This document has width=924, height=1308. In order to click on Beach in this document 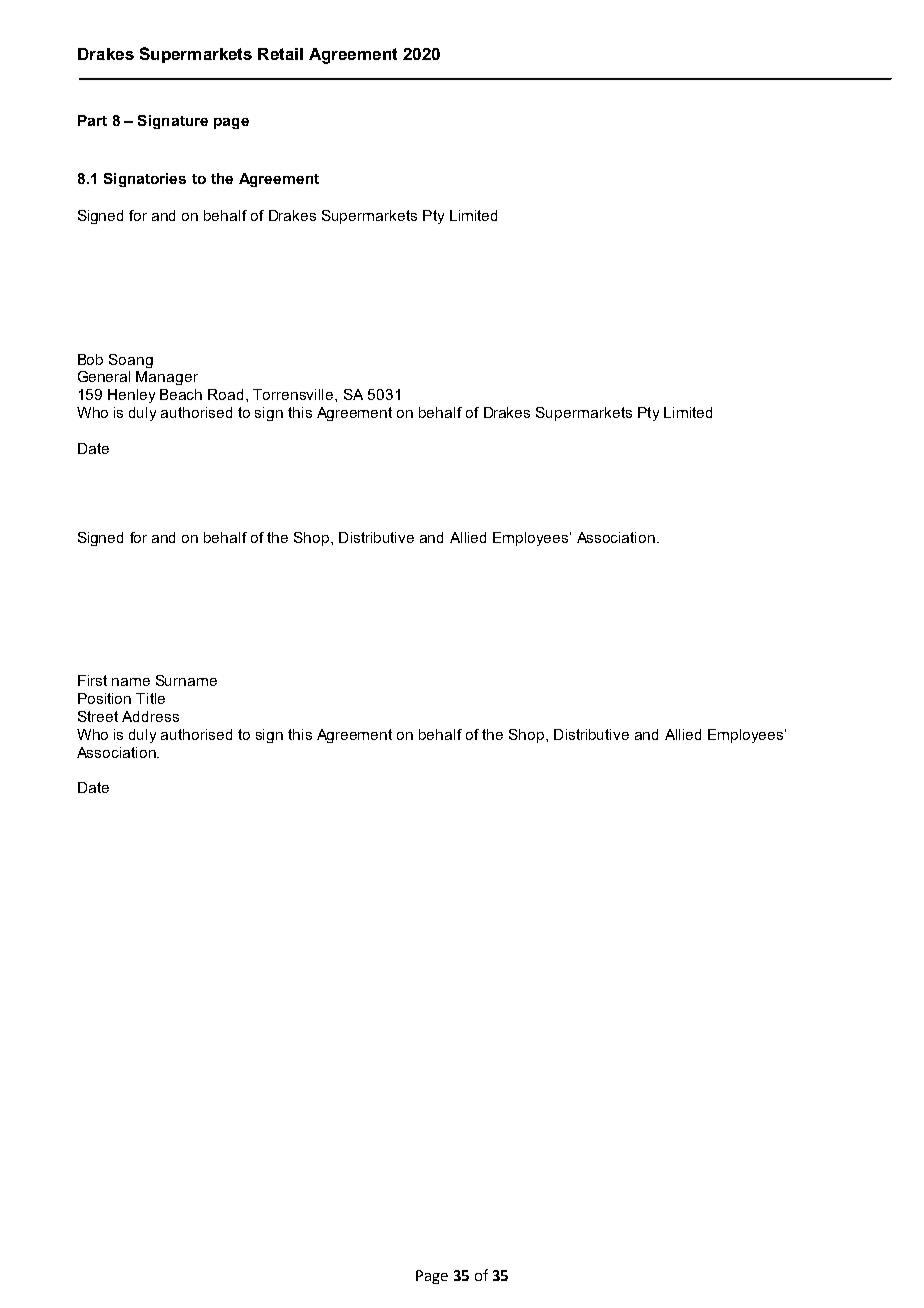, I will do `click(181, 394)`.
